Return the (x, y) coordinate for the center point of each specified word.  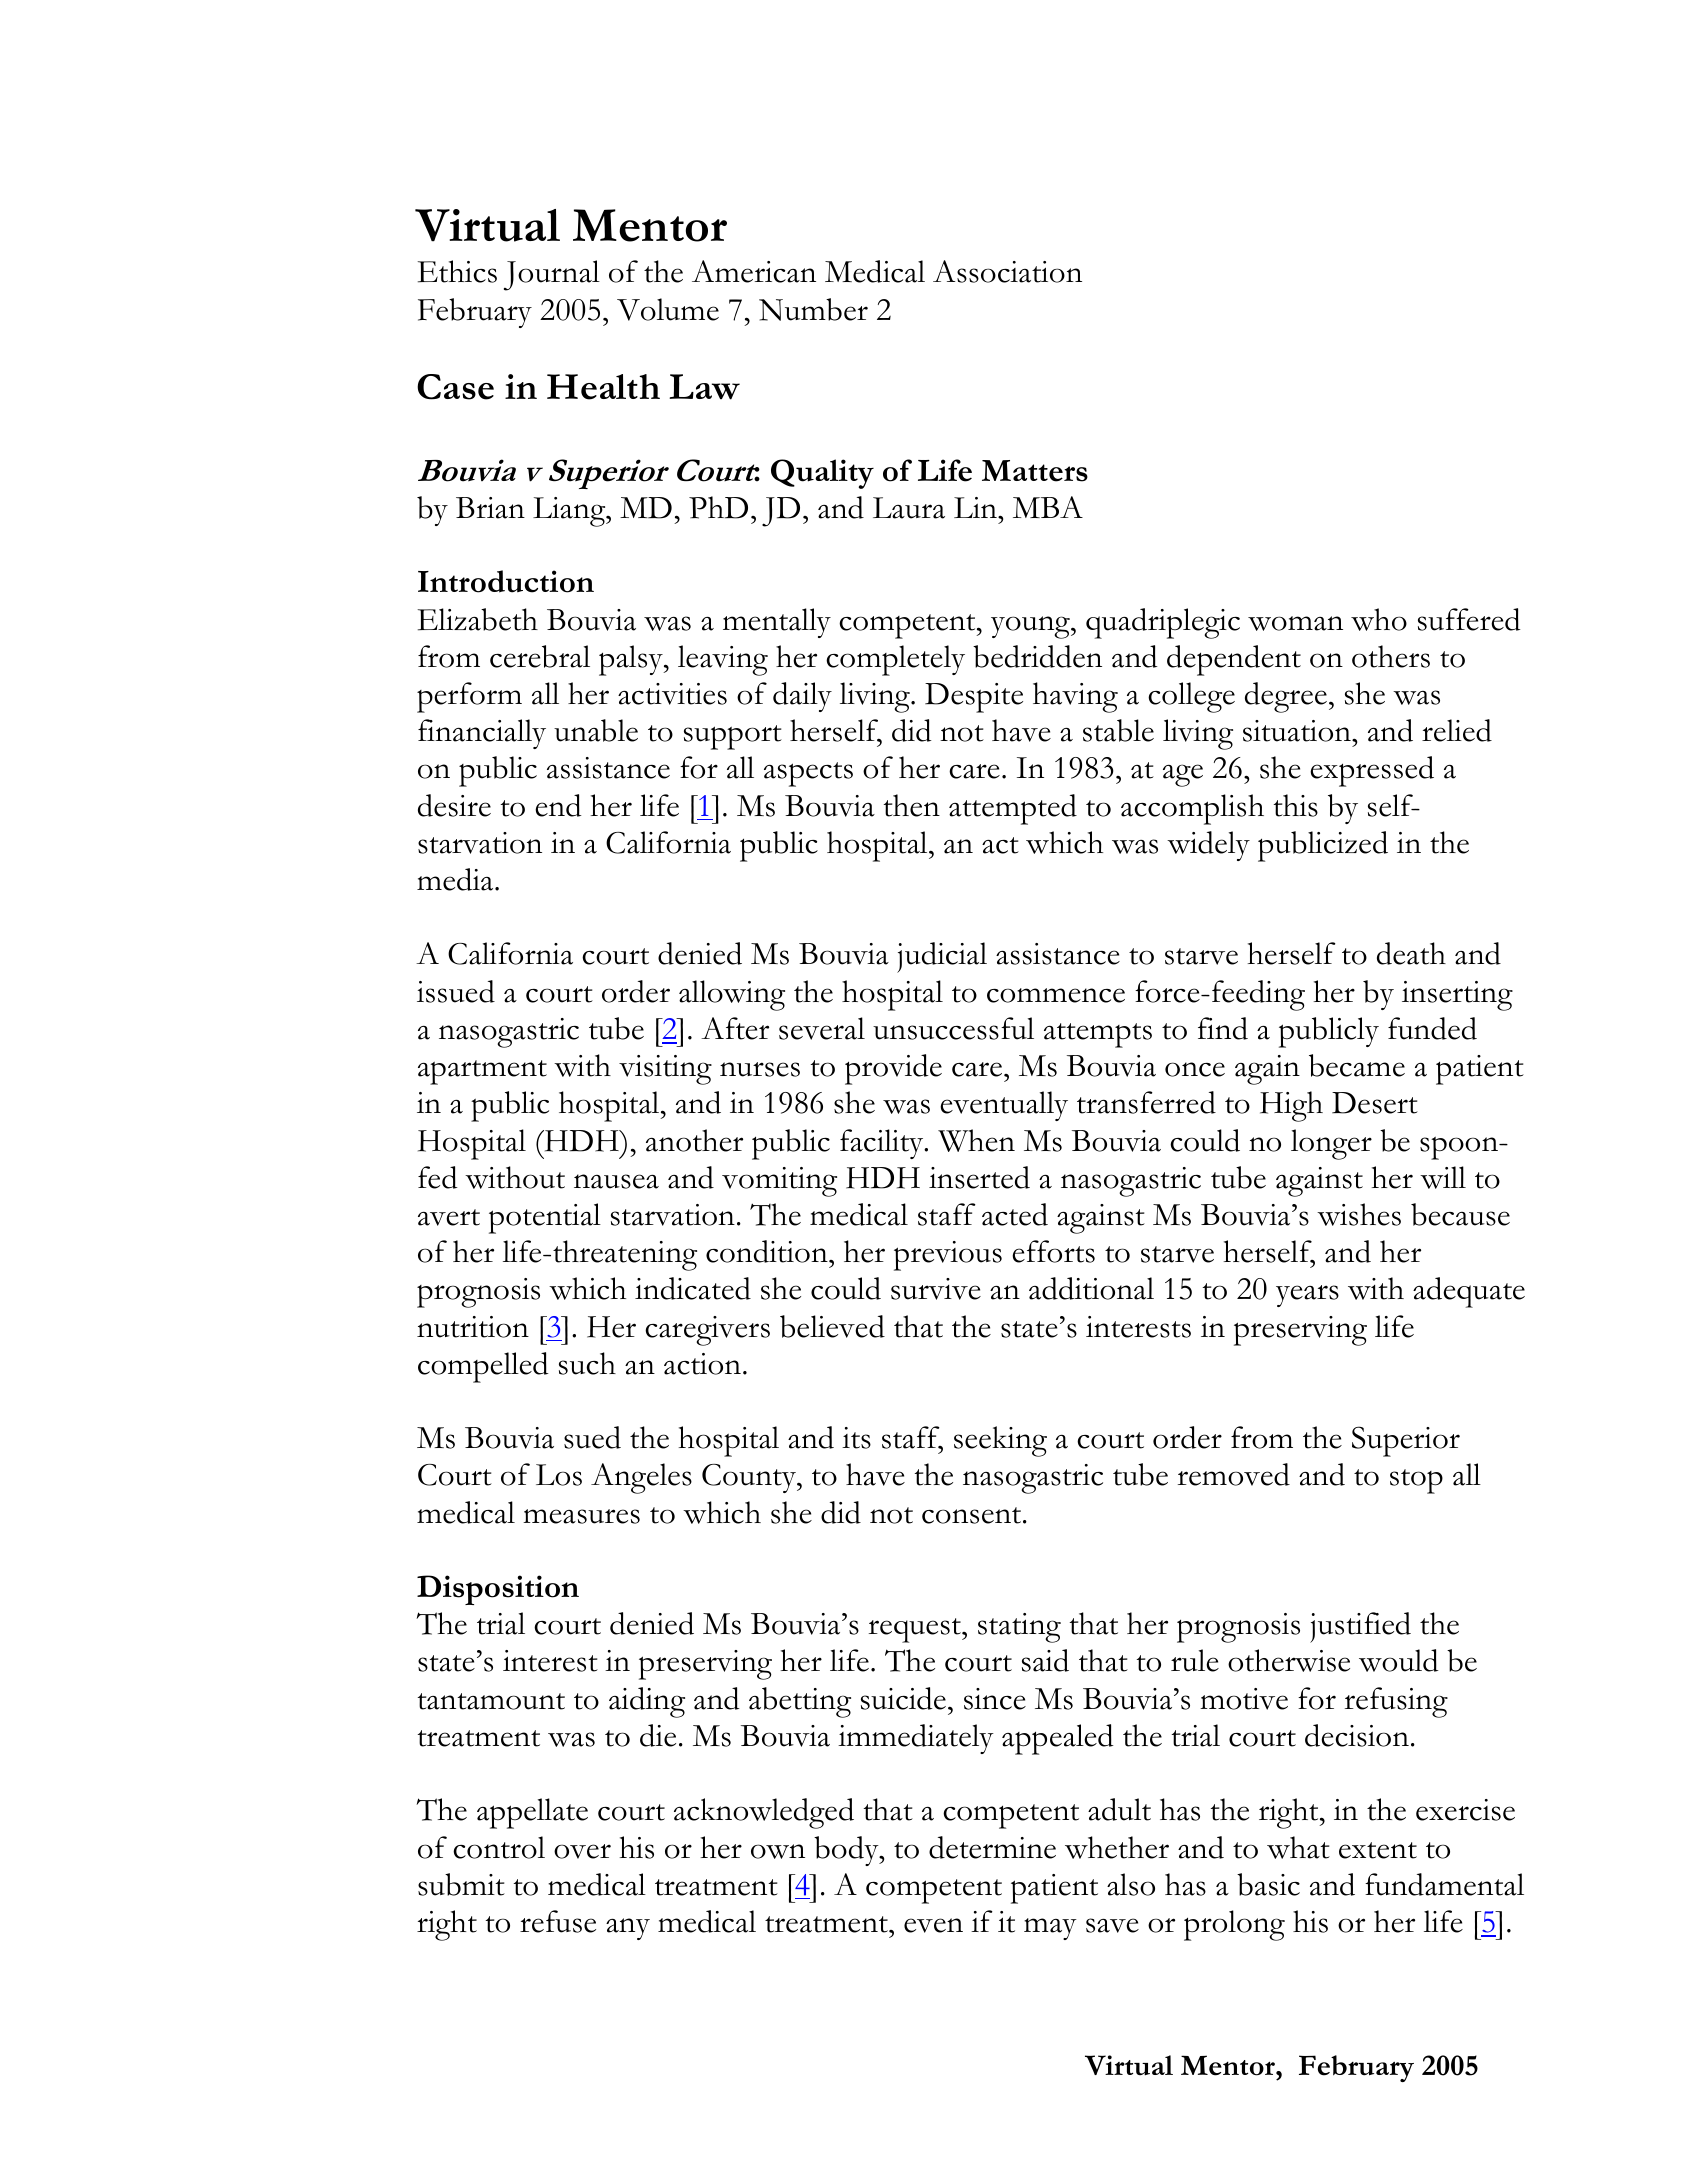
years (1307, 1296)
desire (454, 805)
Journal (552, 275)
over (582, 1851)
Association (1007, 271)
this (1296, 805)
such (587, 1363)
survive (936, 1289)
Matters (1035, 471)
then (912, 805)
